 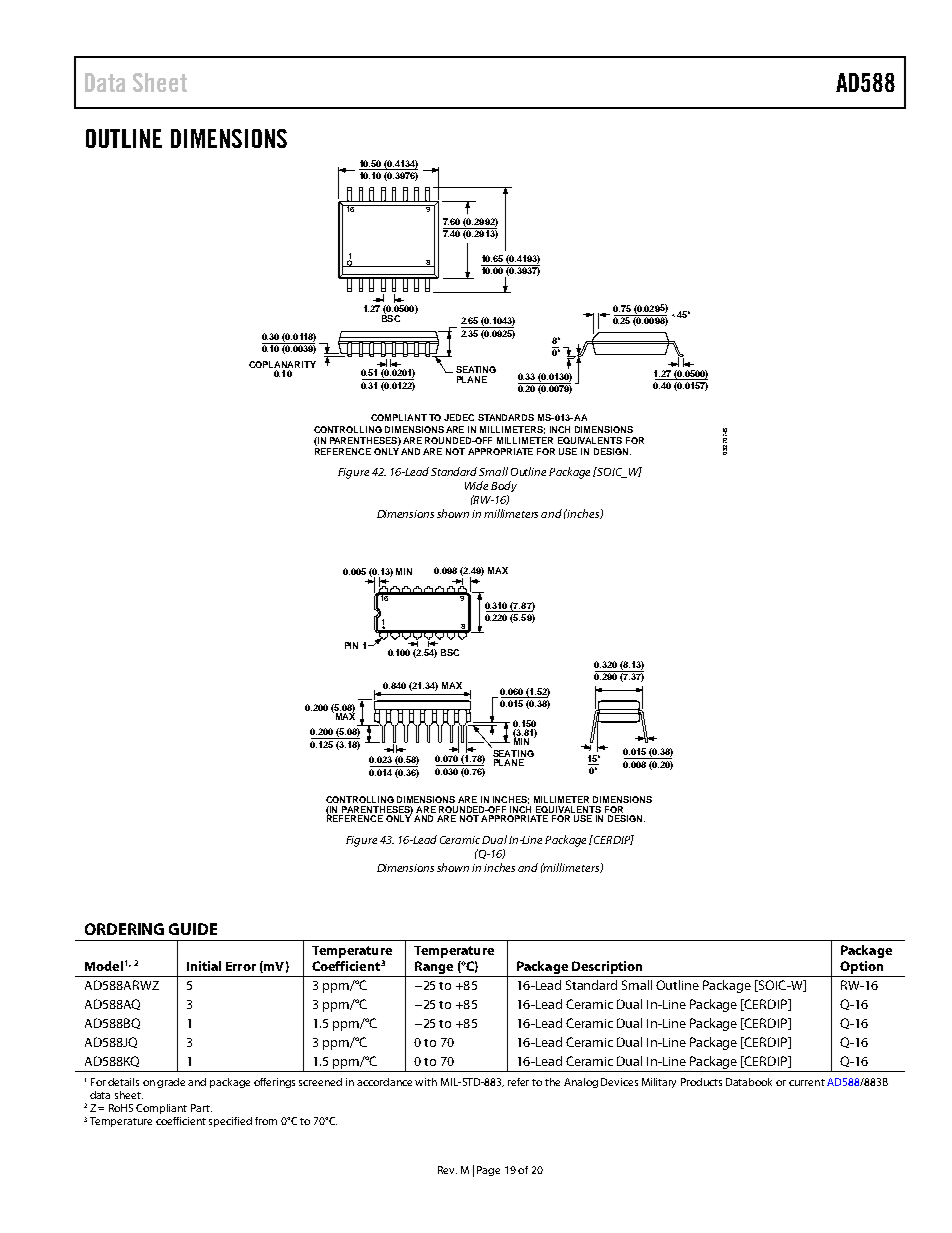 I want to click on Wide, so click(x=476, y=485).
